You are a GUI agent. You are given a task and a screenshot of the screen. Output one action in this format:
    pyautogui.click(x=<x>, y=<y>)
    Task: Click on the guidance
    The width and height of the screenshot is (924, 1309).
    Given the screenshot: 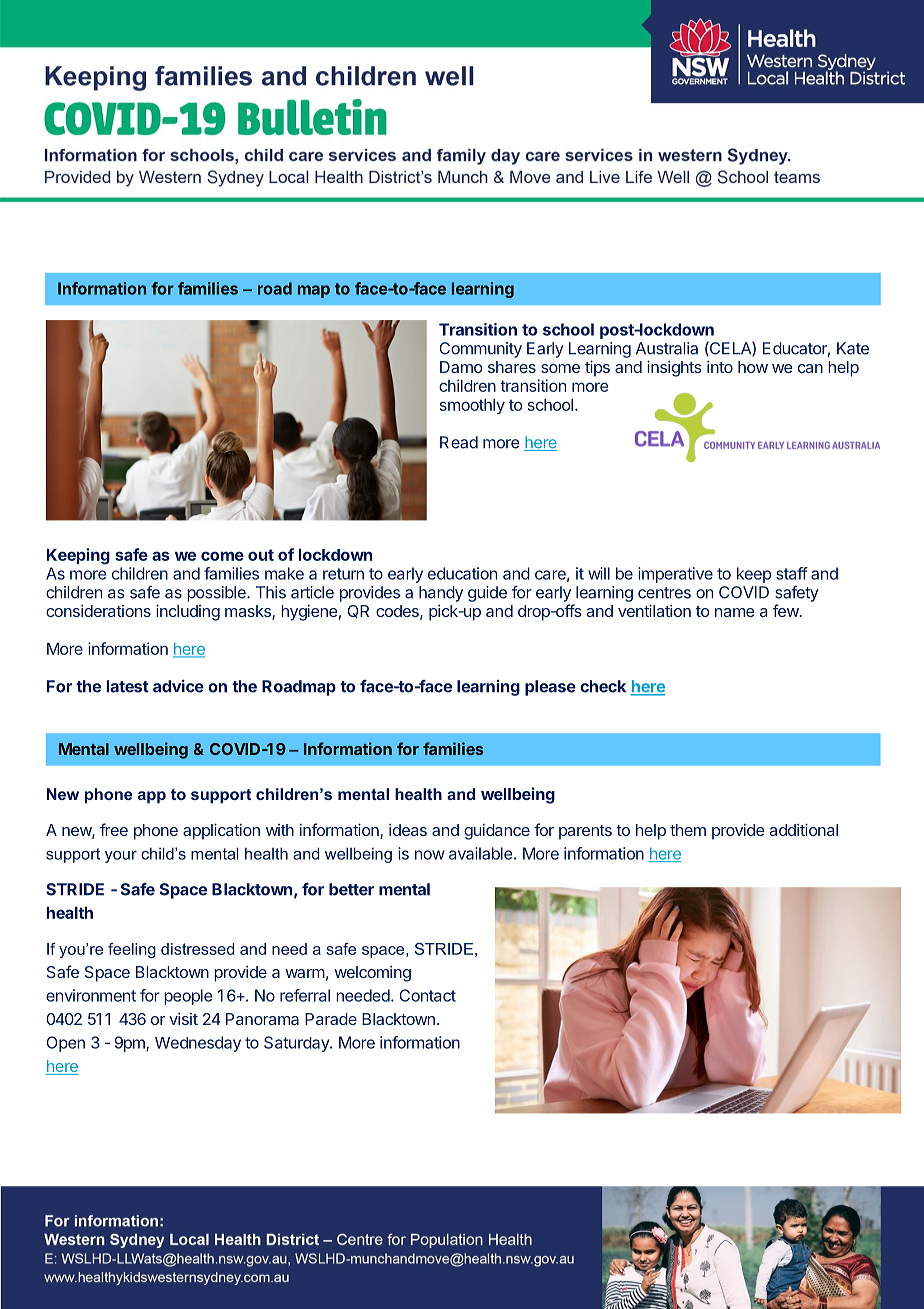 What is the action you would take?
    pyautogui.click(x=497, y=832)
